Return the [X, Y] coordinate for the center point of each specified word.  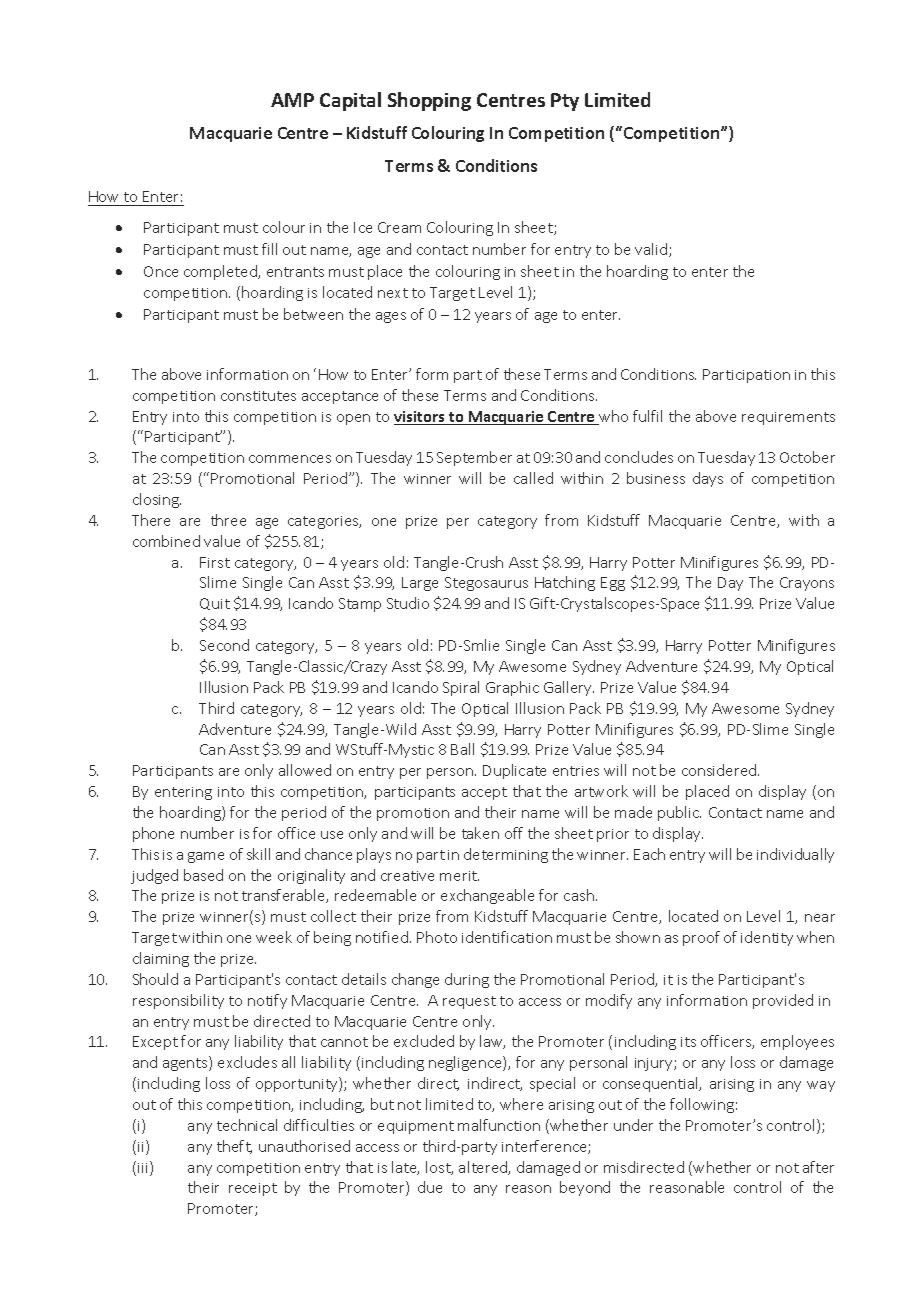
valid [651, 249]
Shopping [429, 101]
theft [234, 1147]
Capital [350, 101]
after [818, 1167]
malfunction [499, 1125]
